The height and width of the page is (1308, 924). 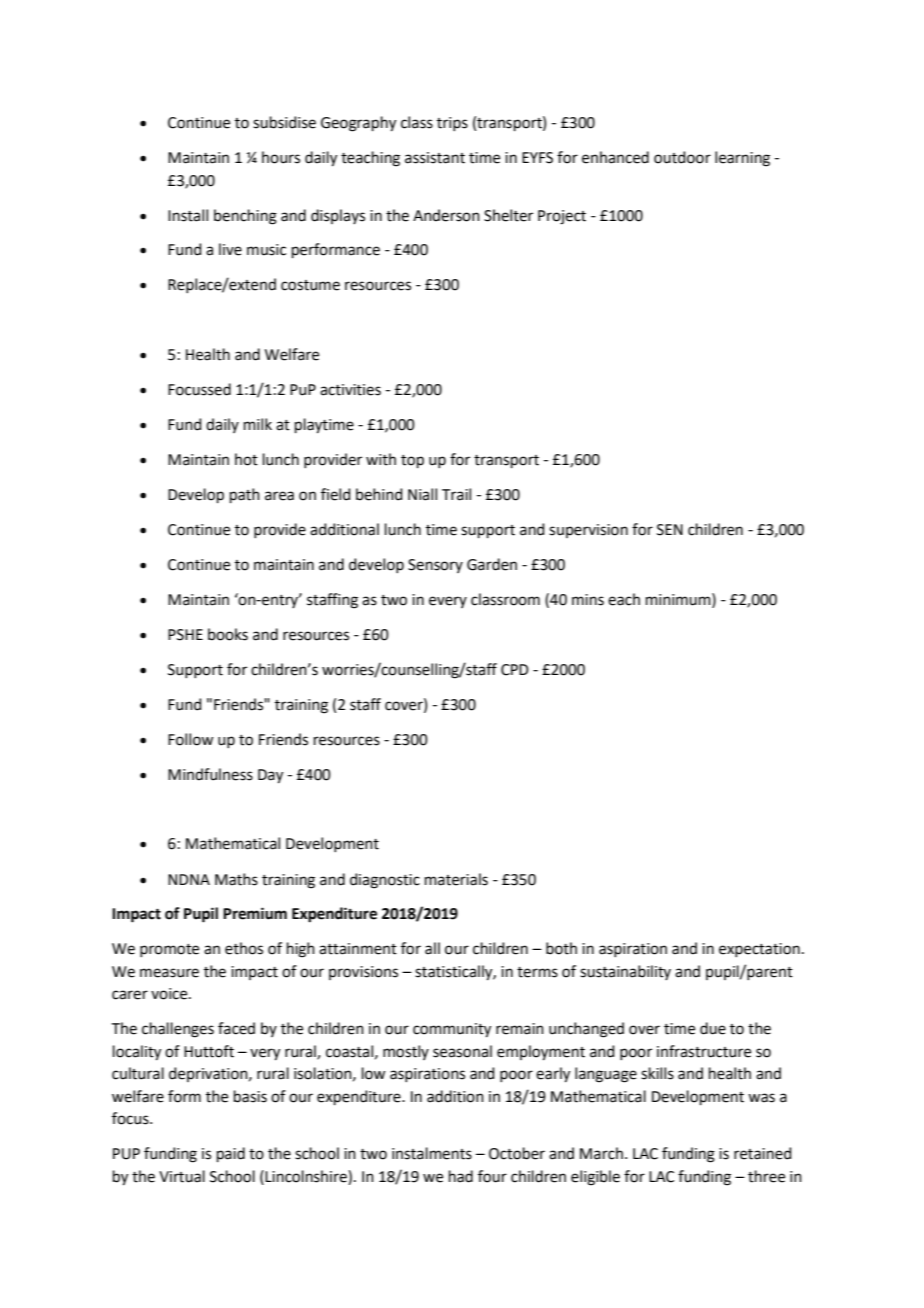 What do you see at coordinates (588, 531) in the page?
I see `supervision` at bounding box center [588, 531].
